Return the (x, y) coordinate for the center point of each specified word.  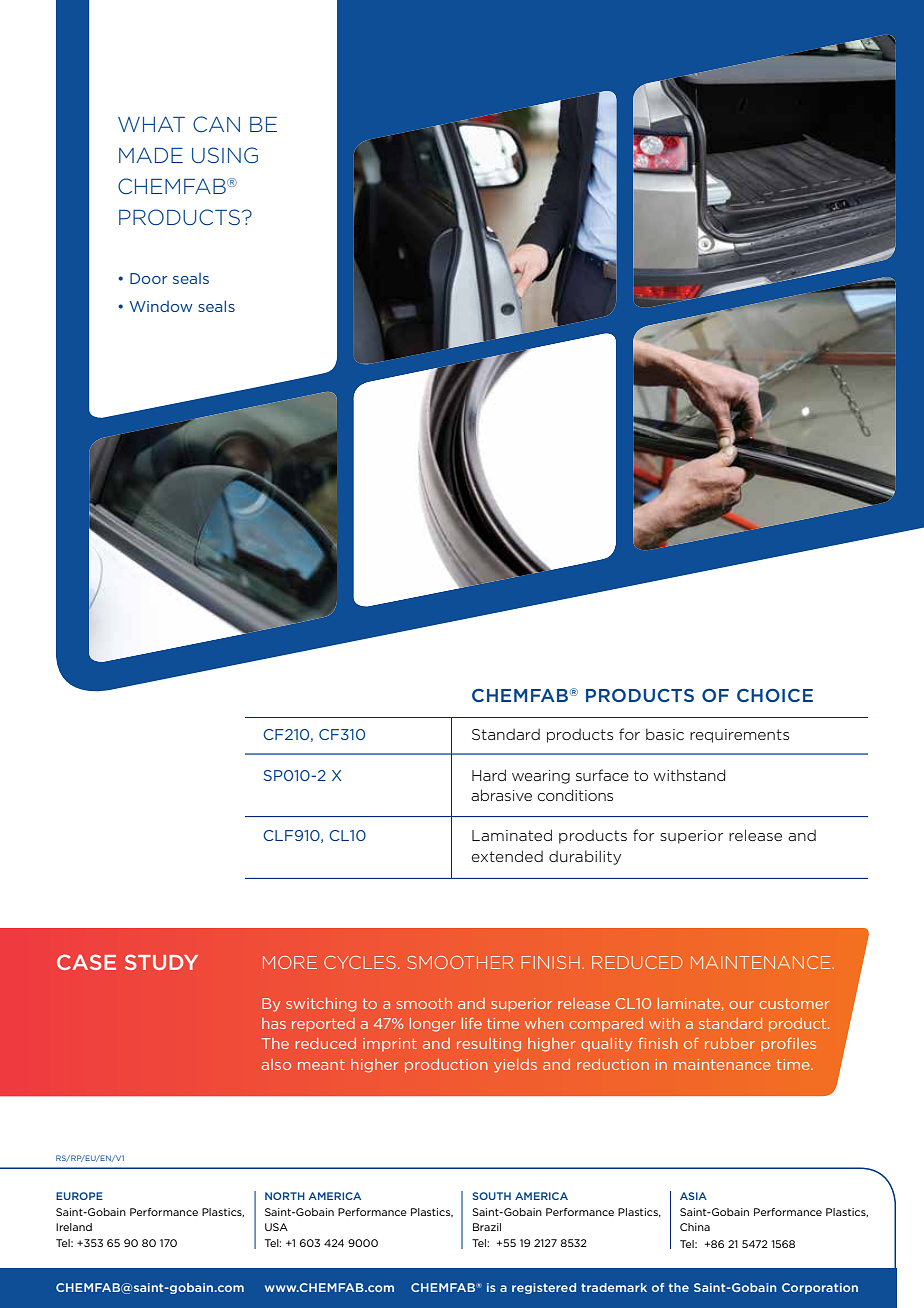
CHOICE (775, 695)
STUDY (161, 962)
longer (433, 1025)
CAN (216, 124)
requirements (739, 736)
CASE (86, 962)
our (741, 1005)
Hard (489, 775)
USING (225, 155)
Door (148, 278)
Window (161, 306)
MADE (151, 155)
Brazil (487, 1227)
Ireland (74, 1227)
